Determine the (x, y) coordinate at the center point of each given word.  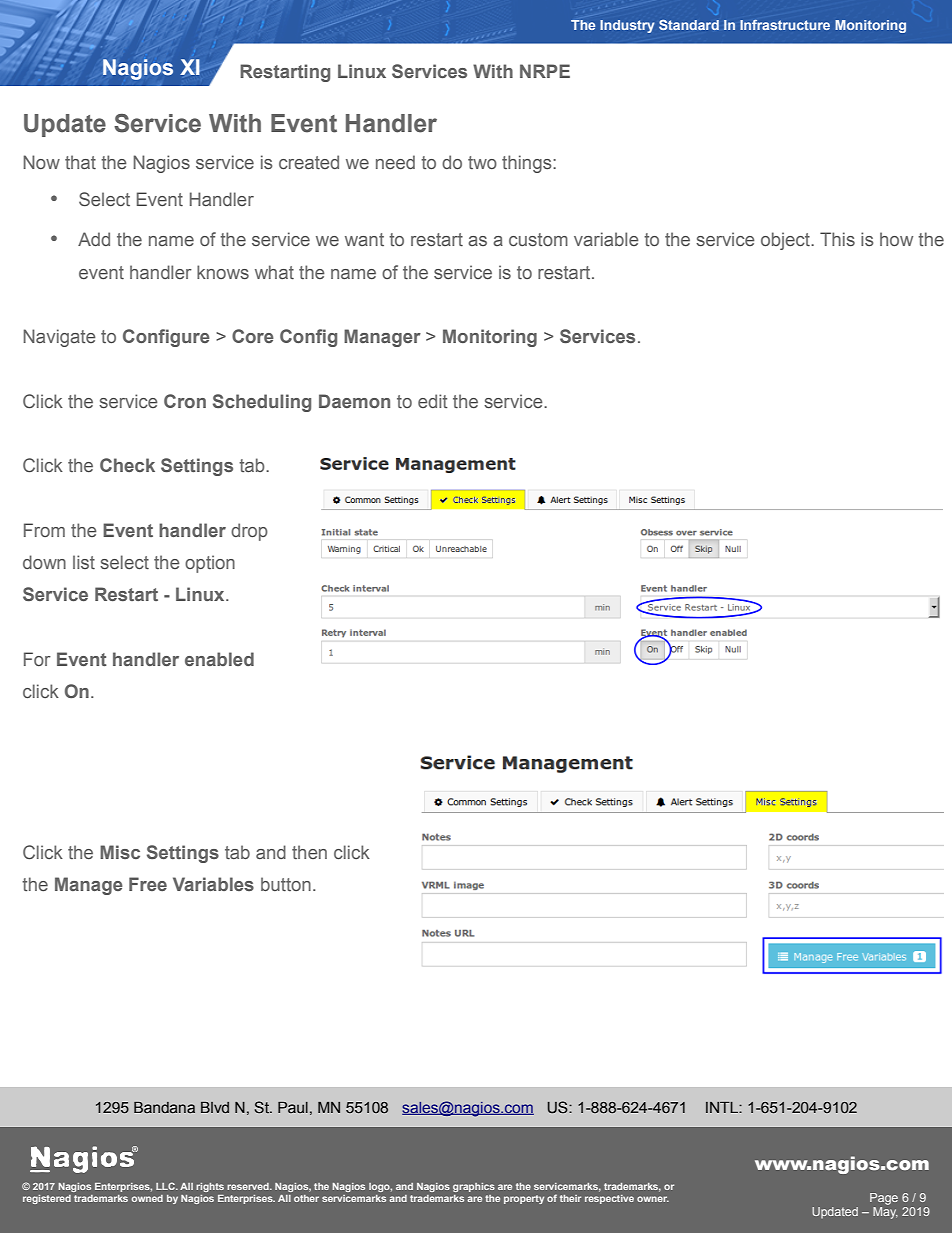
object (786, 241)
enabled (219, 659)
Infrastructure (785, 24)
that (80, 162)
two (482, 162)
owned (147, 1198)
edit (433, 401)
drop (249, 532)
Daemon (354, 401)
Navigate (59, 338)
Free (148, 884)
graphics (474, 1187)
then (309, 852)
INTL (723, 1107)
